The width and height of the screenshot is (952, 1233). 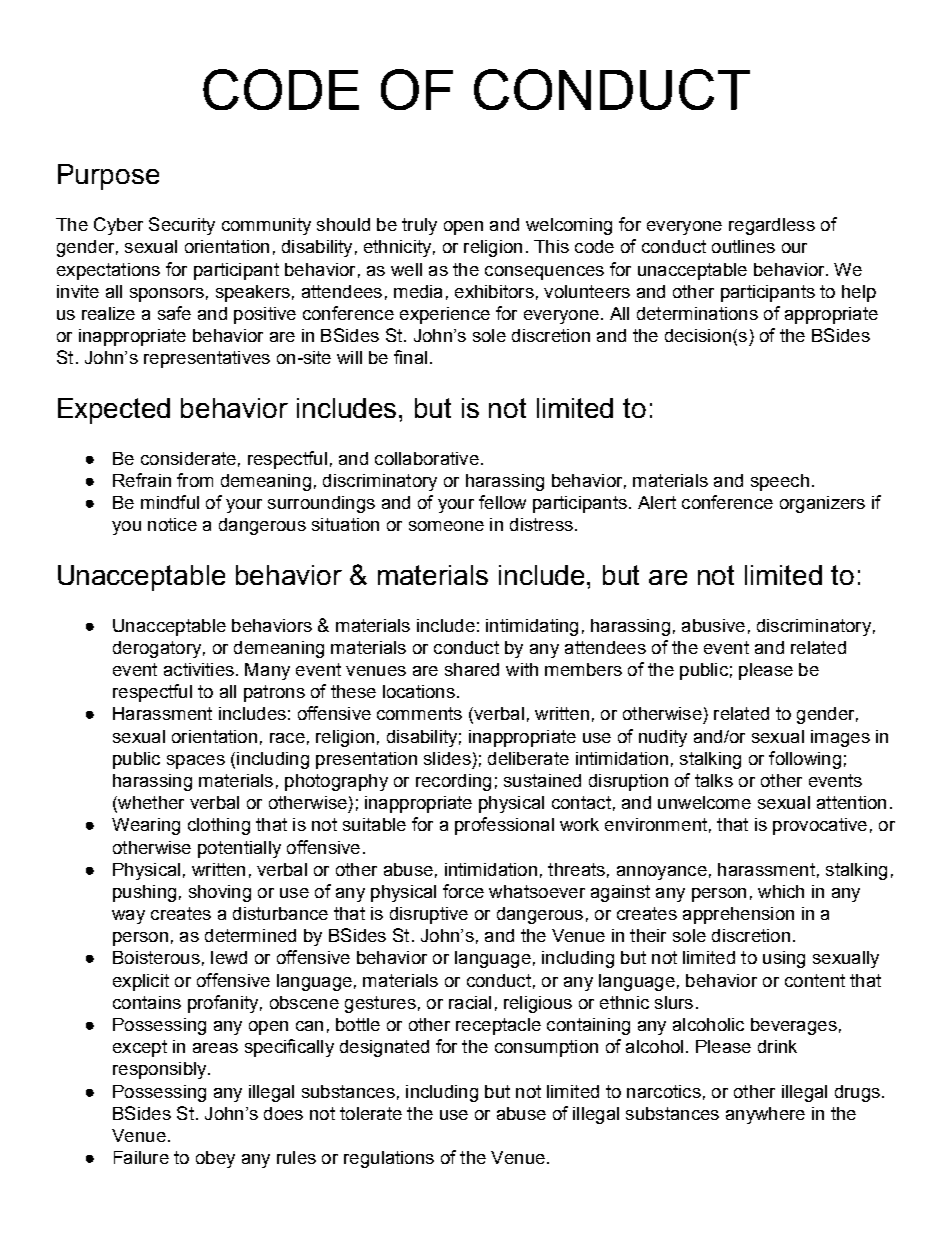 What do you see at coordinates (472, 669) in the screenshot?
I see `shared` at bounding box center [472, 669].
